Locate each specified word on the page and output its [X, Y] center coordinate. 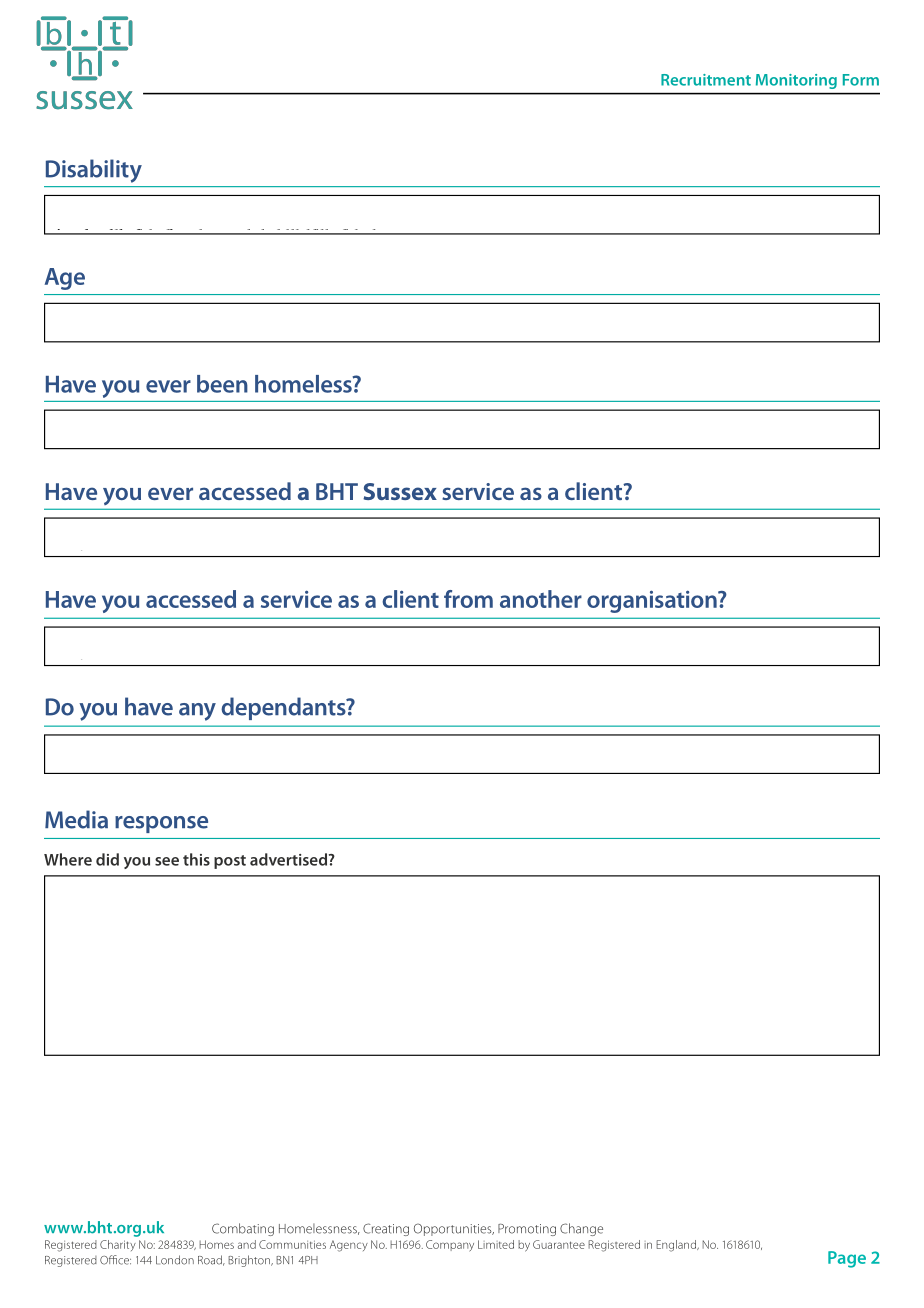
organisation [653, 601]
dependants [284, 708]
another [541, 599]
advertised [290, 859]
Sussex [400, 491]
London [175, 1260]
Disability [94, 171]
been [222, 384]
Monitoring [796, 81]
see [167, 861]
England [677, 1246]
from [468, 599]
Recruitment [706, 80]
